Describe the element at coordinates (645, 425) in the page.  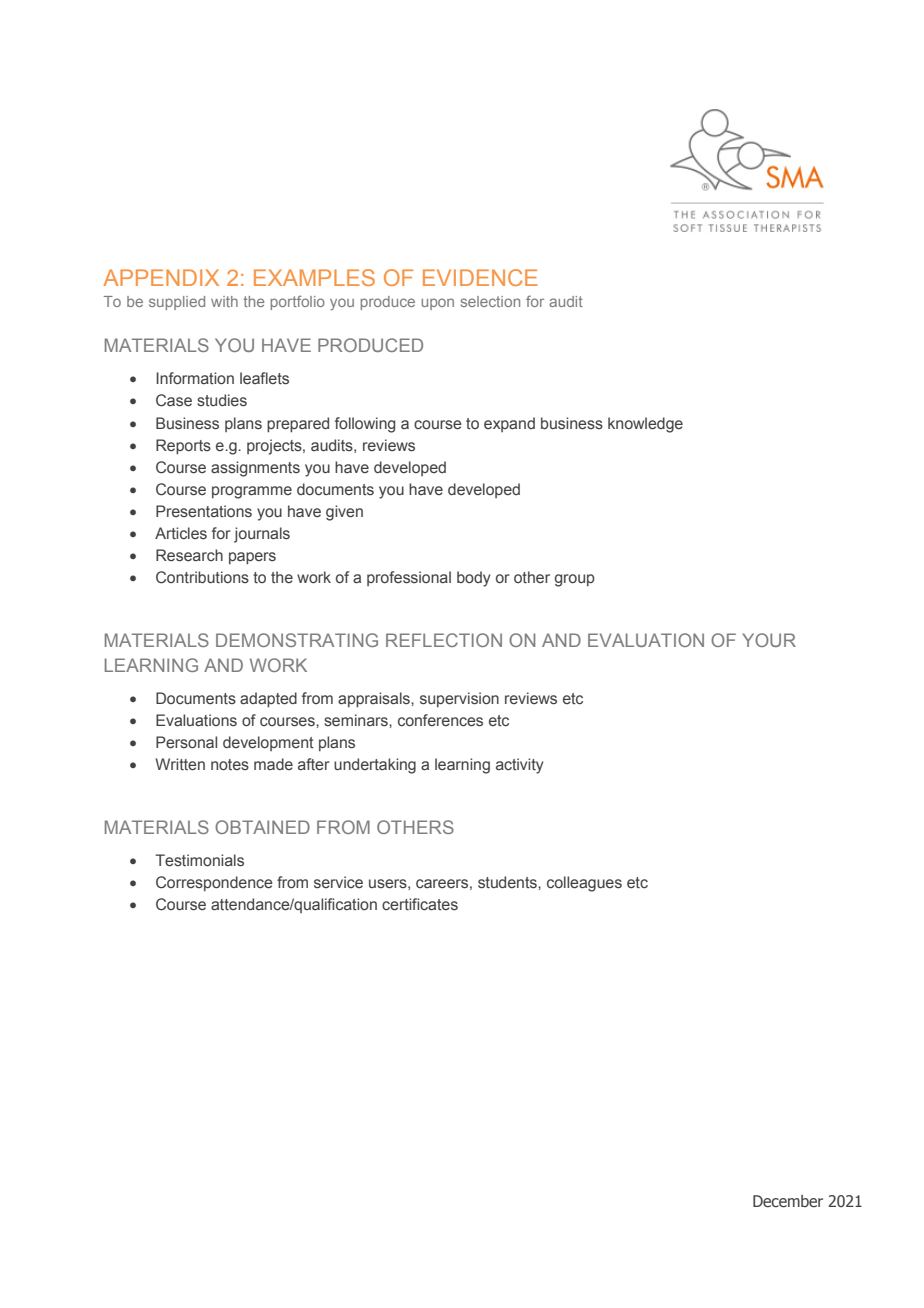
I see `knowledge` at that location.
